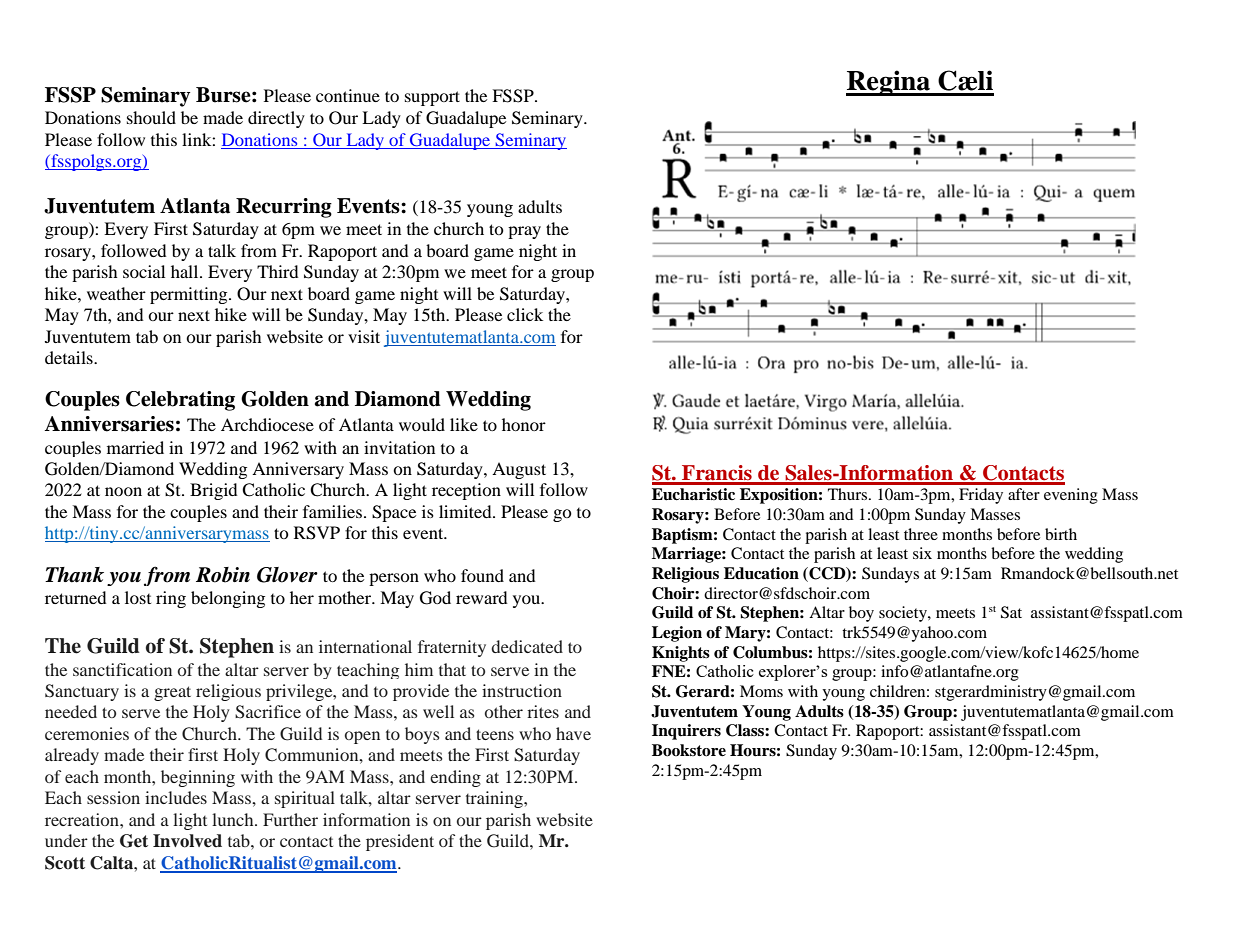  Describe the element at coordinates (186, 271) in the screenshot. I see `hall` at that location.
